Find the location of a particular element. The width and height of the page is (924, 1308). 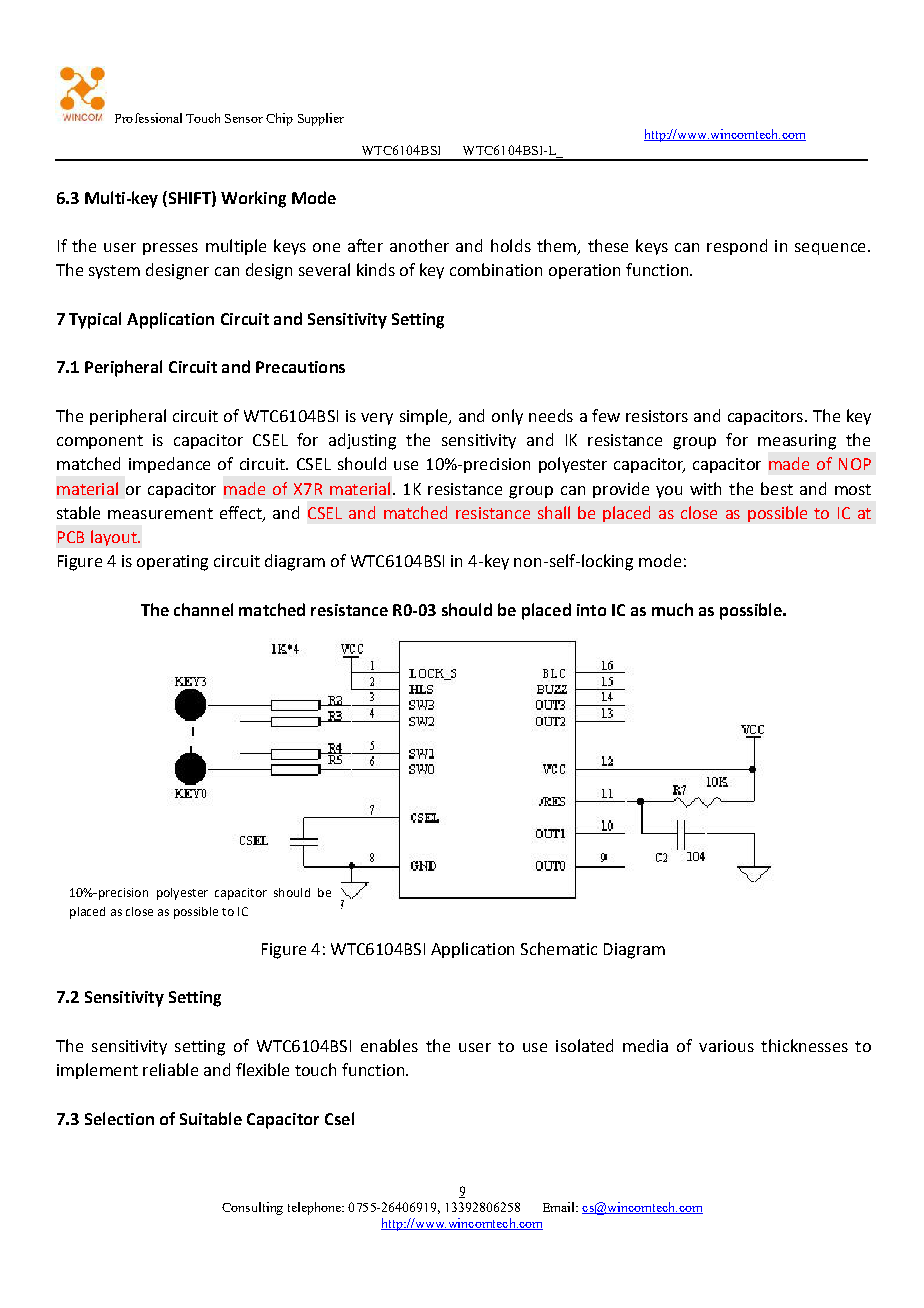

respond is located at coordinates (737, 247).
